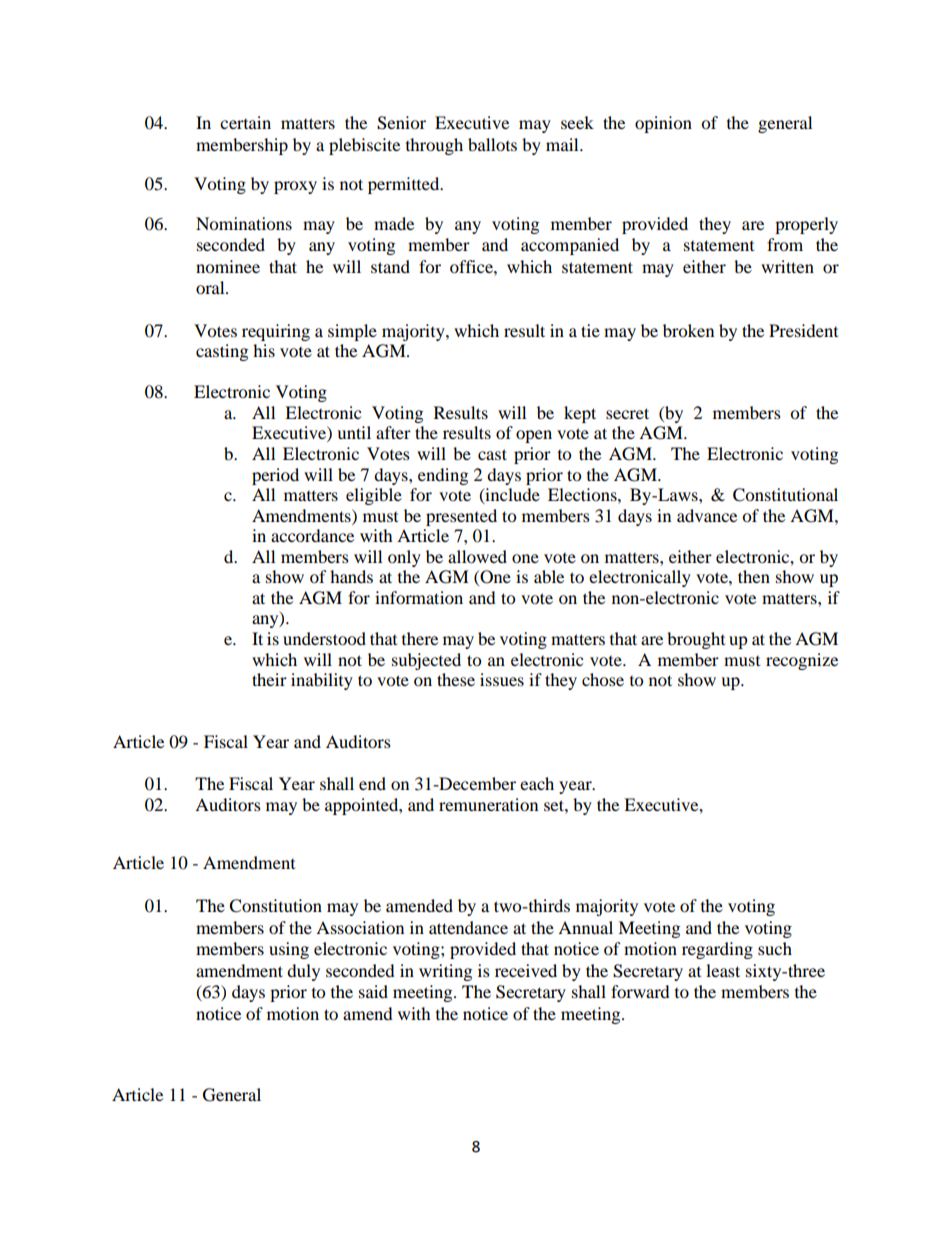 The width and height of the screenshot is (952, 1233). I want to click on then, so click(754, 576).
